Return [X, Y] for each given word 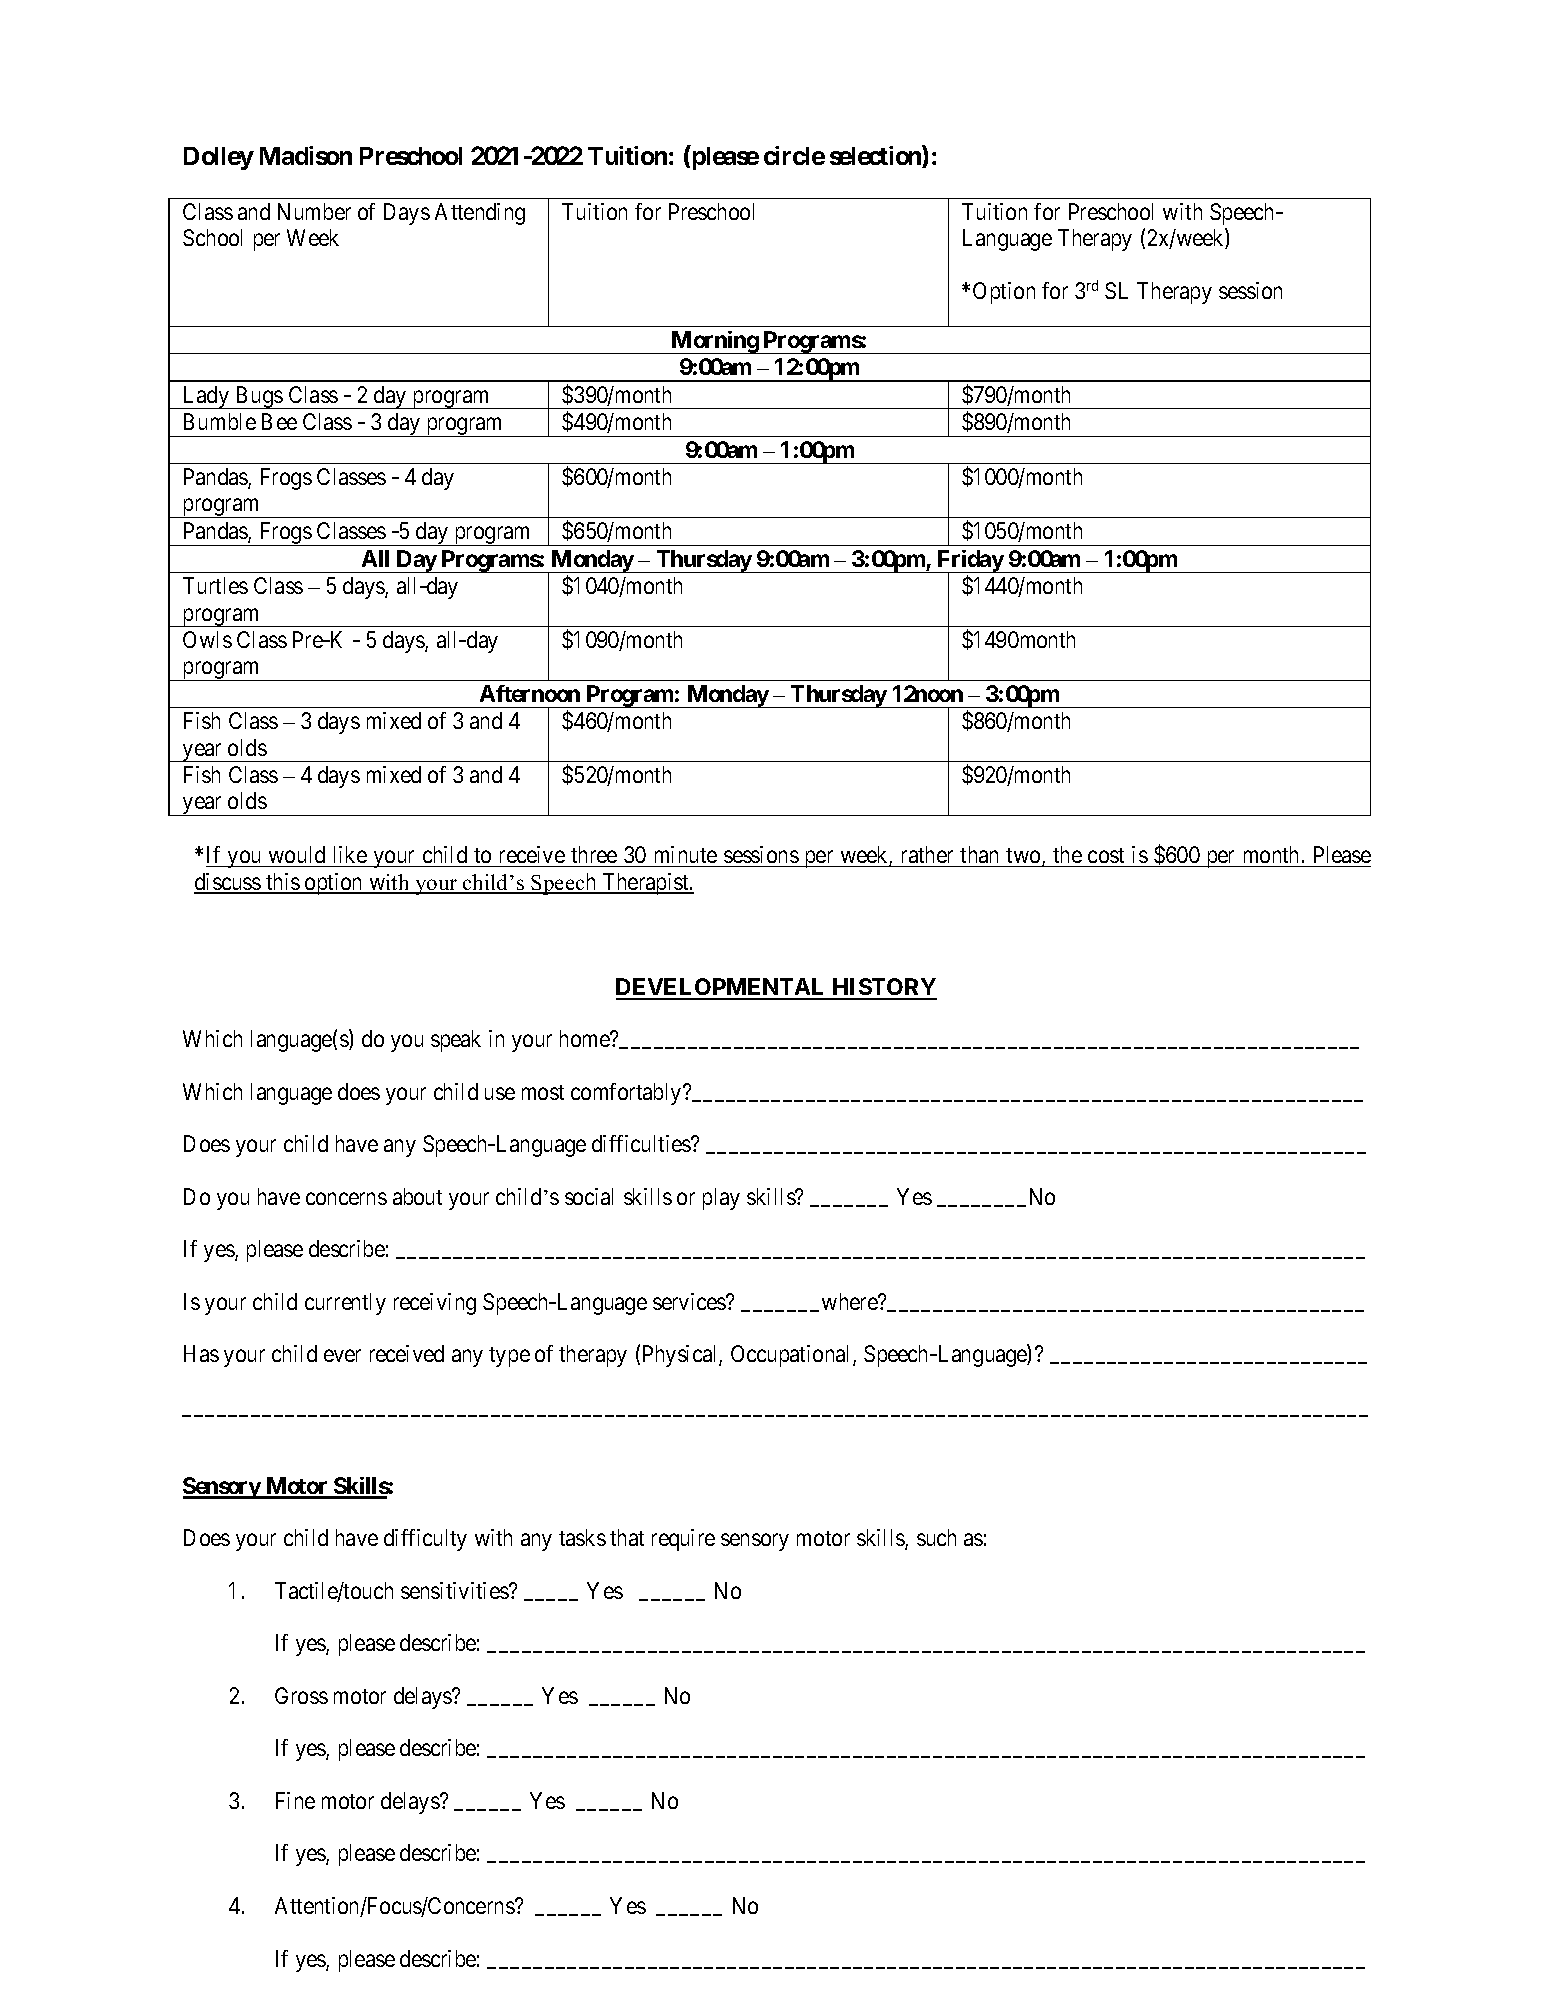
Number [314, 211]
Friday [970, 562]
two [1024, 857]
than [979, 854]
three [594, 854]
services [690, 1301]
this [282, 883]
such [936, 1537]
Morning [714, 342]
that [627, 1537]
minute [686, 854]
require [683, 1540]
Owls [207, 639]
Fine [295, 1800]
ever [342, 1356]
